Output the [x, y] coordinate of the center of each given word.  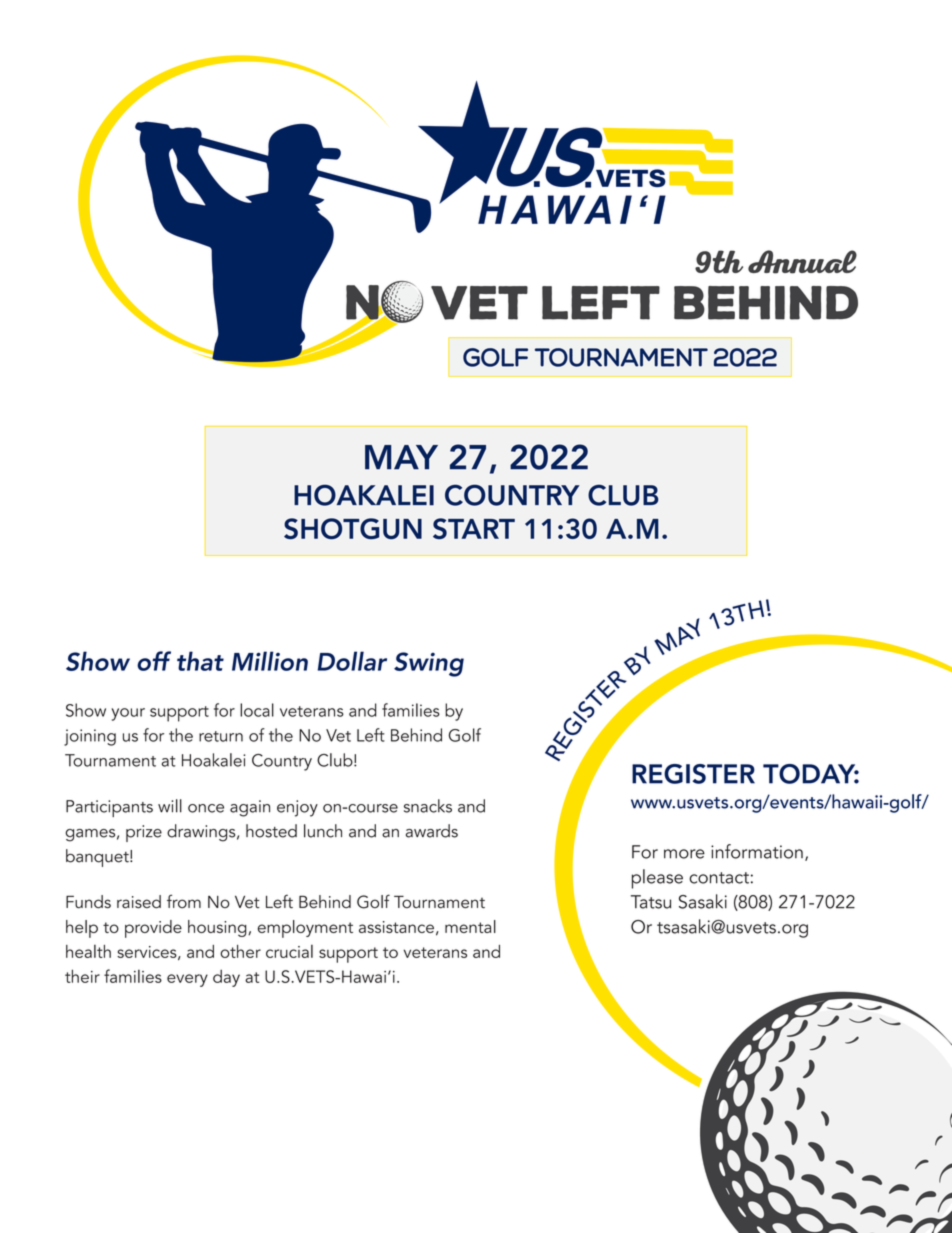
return [221, 736]
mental [470, 926]
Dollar [352, 661]
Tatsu [651, 902]
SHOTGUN [353, 529]
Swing [429, 664]
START [474, 528]
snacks [428, 806]
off [154, 661]
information [757, 851]
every [187, 980]
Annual [802, 262]
